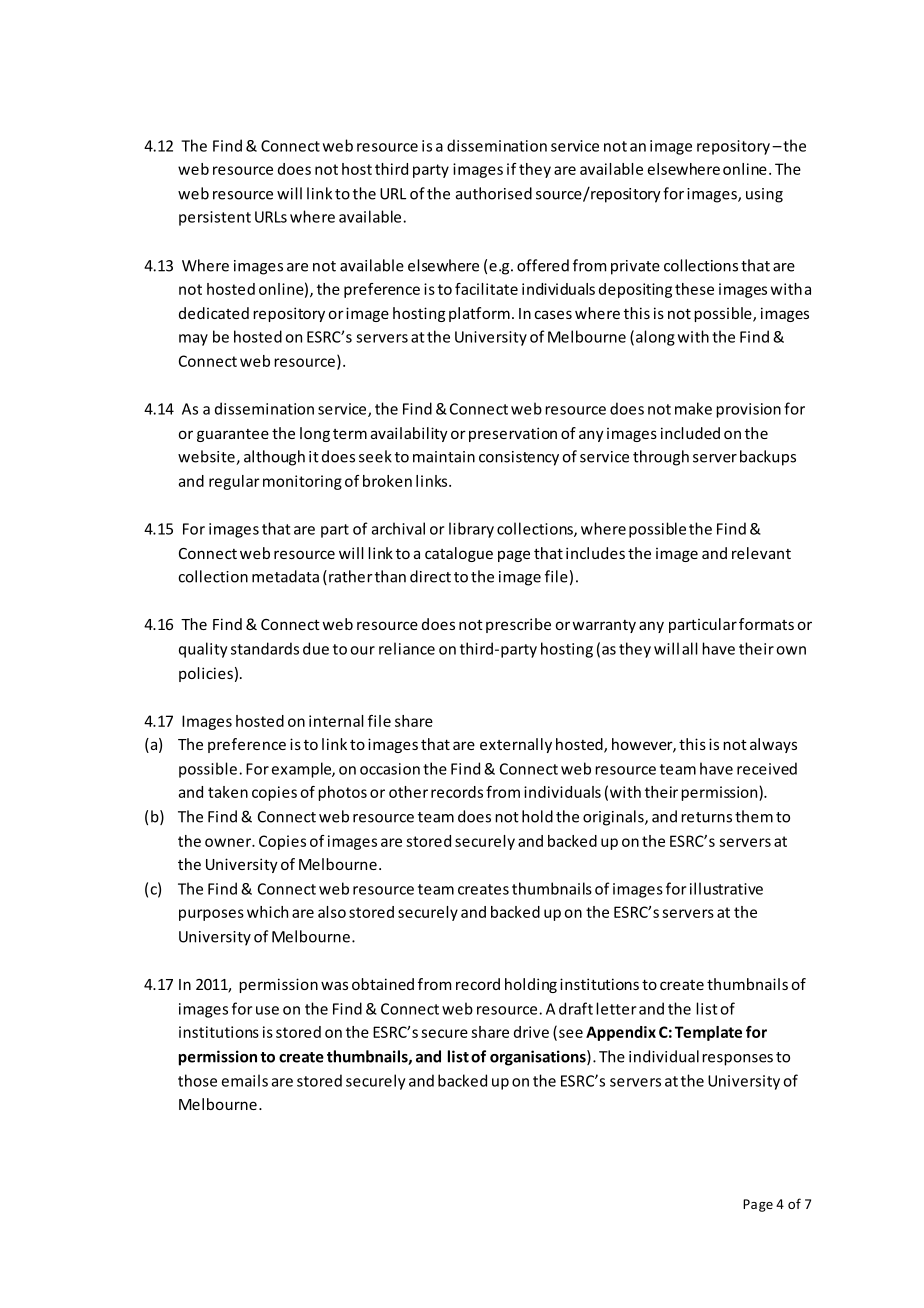 The width and height of the screenshot is (924, 1308). Describe the element at coordinates (494, 193) in the screenshot. I see `authorised` at that location.
